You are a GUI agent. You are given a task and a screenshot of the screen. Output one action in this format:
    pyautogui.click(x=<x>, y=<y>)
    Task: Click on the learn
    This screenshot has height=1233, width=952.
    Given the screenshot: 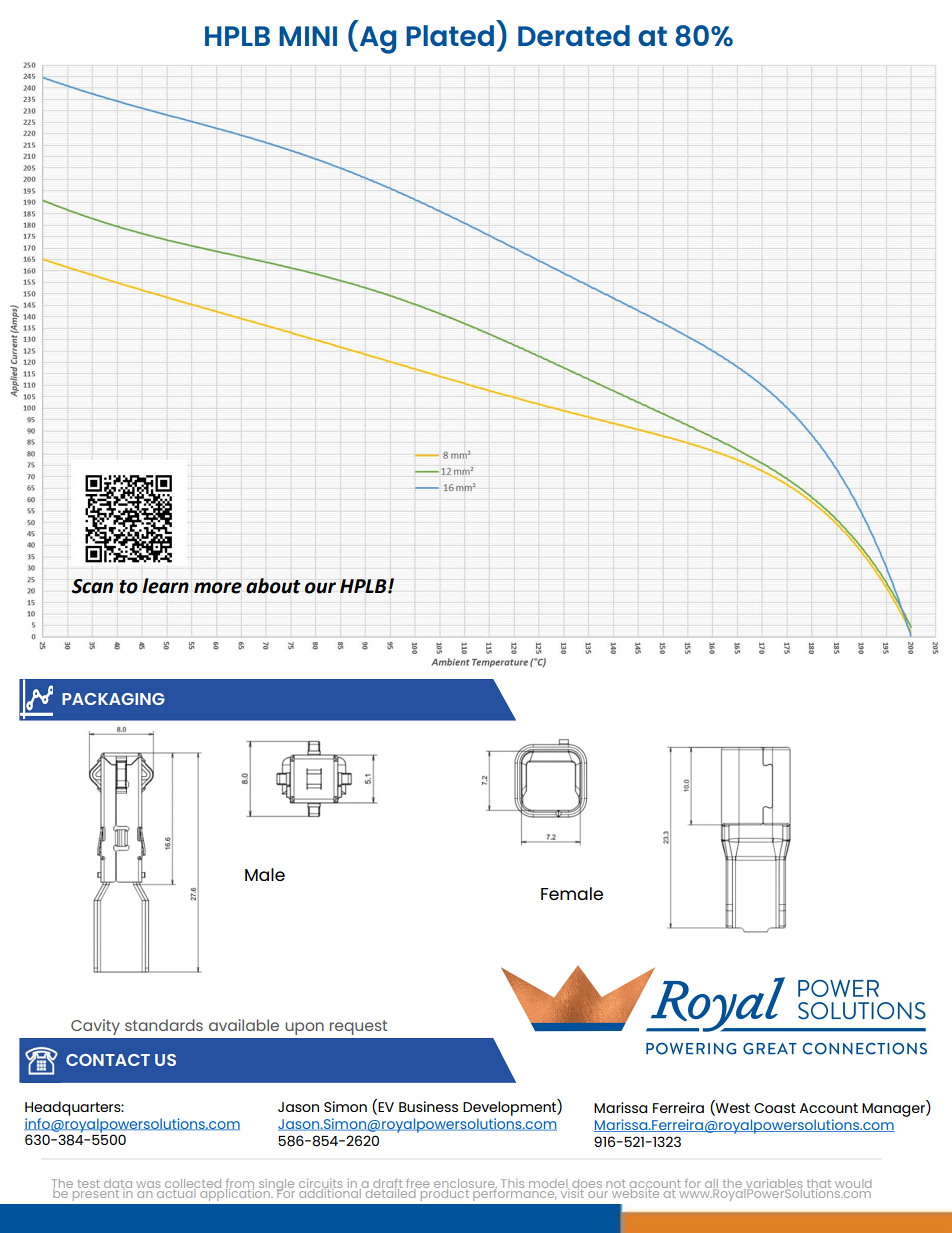 What is the action you would take?
    pyautogui.click(x=165, y=586)
